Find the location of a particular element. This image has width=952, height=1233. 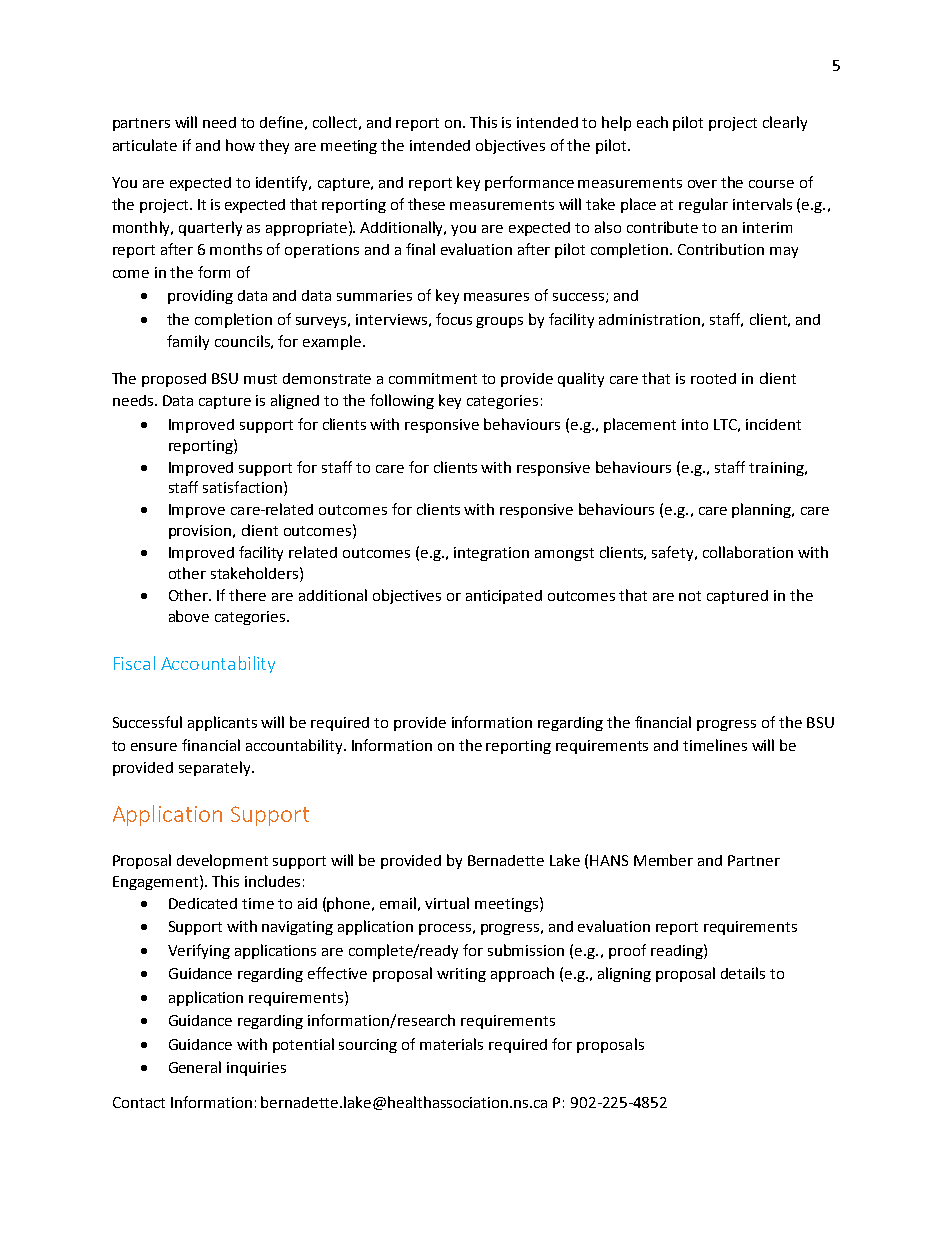

over is located at coordinates (702, 184).
